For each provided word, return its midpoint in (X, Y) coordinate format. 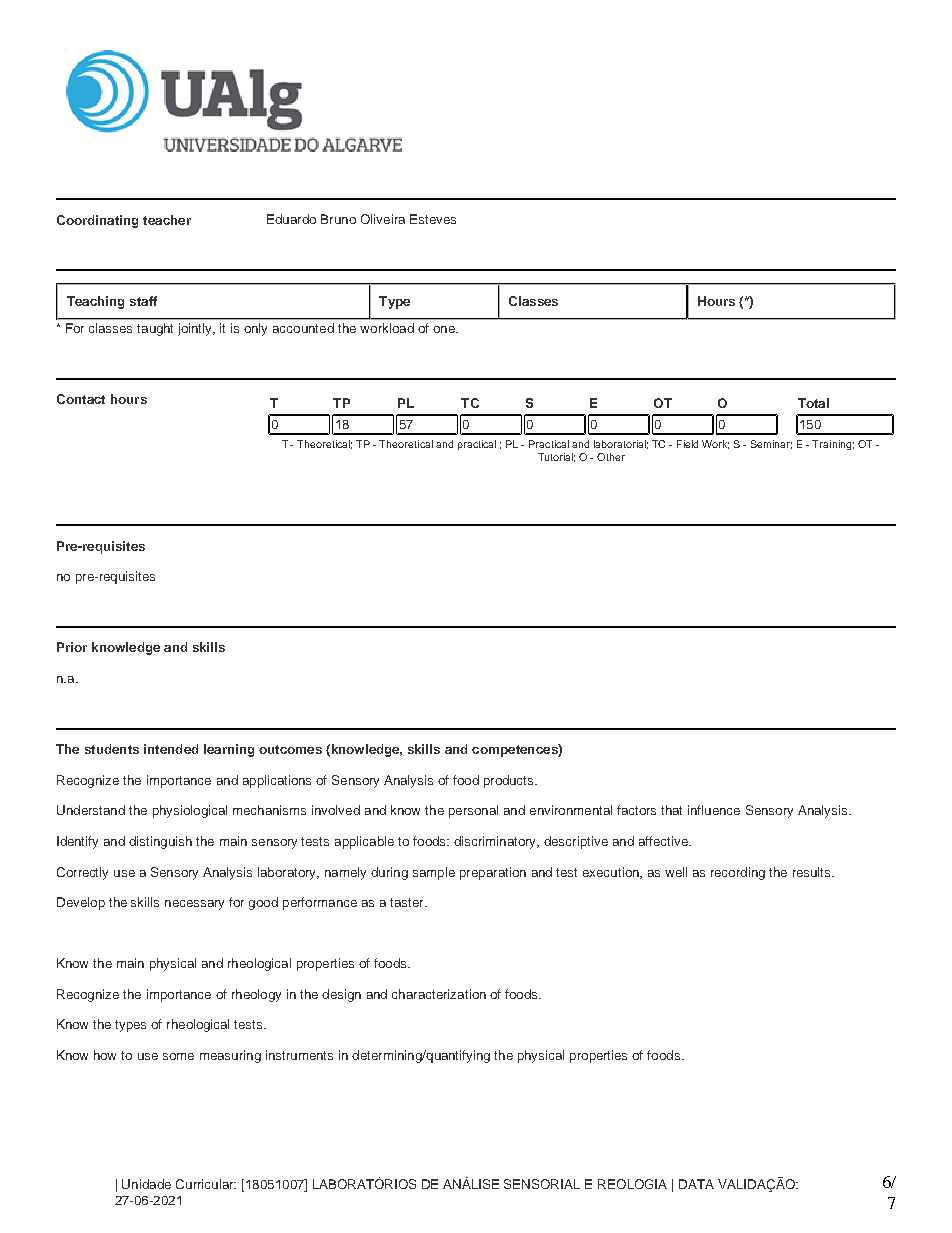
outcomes (290, 749)
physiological (190, 811)
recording (738, 873)
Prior (72, 647)
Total (813, 403)
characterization (439, 994)
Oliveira (383, 219)
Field (687, 444)
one (445, 329)
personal (473, 811)
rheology (256, 995)
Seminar (771, 444)
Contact (81, 399)
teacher (167, 220)
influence (714, 810)
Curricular (206, 1184)
